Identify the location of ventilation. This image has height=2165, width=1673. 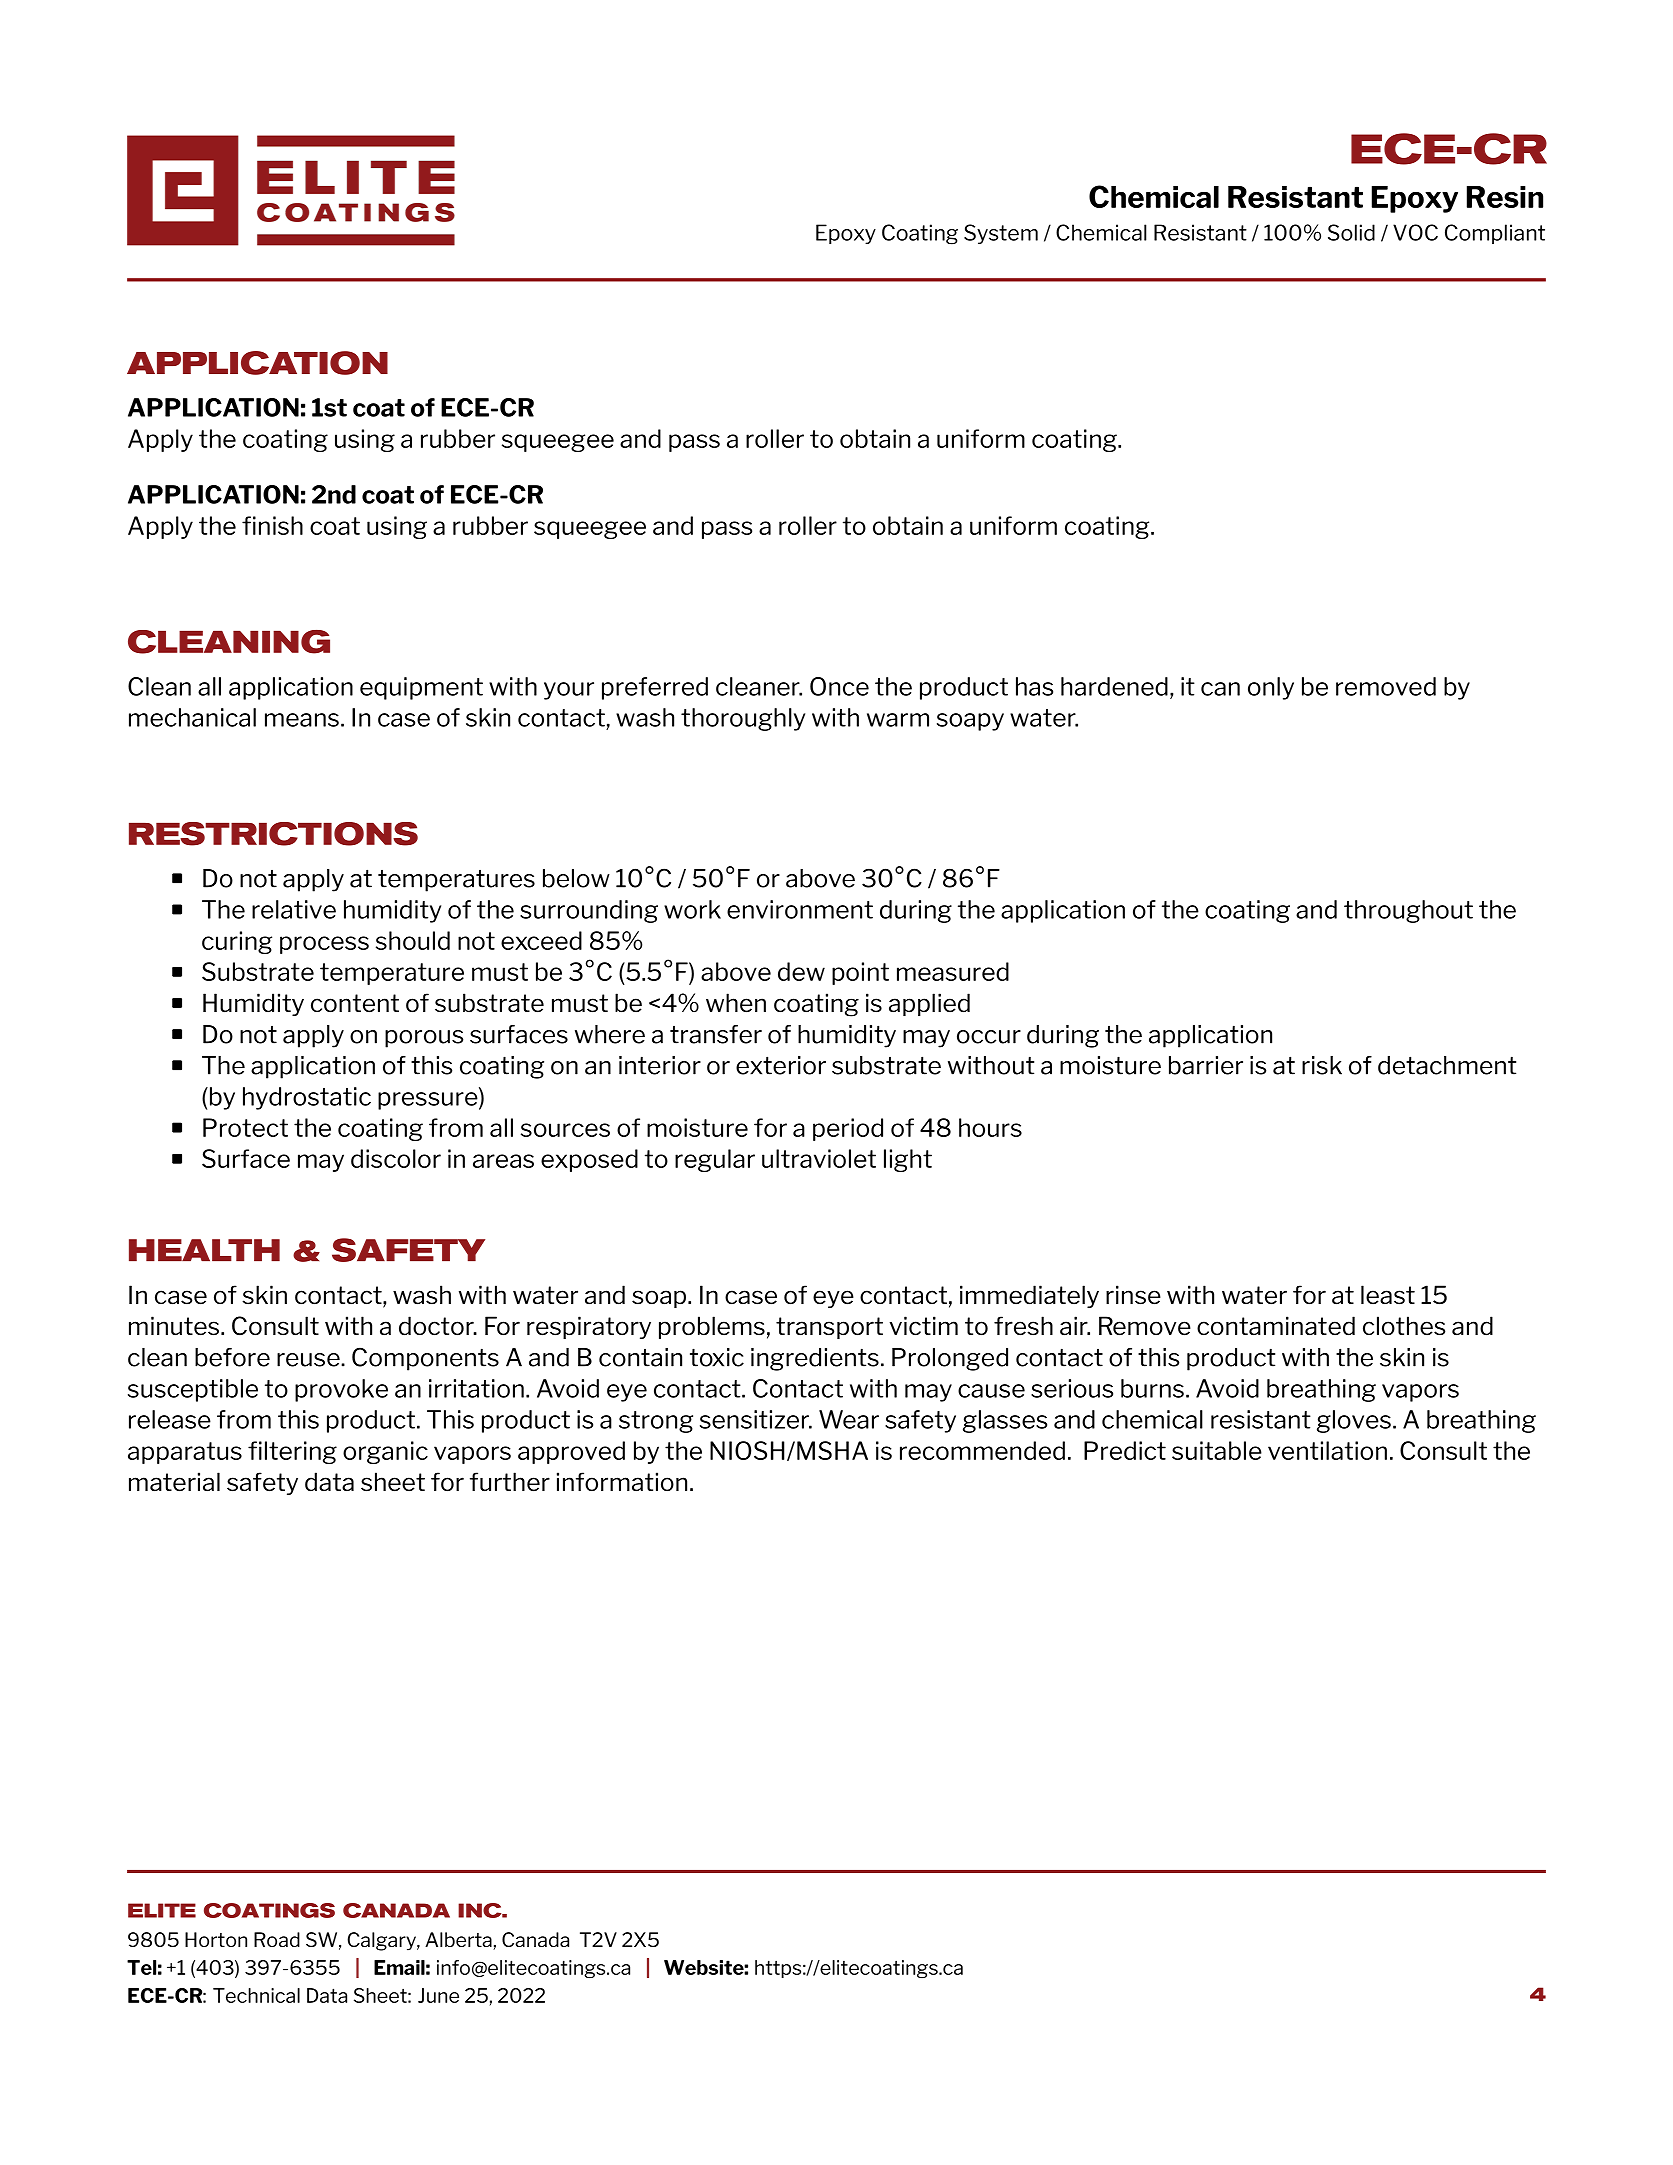
(1327, 1450).
